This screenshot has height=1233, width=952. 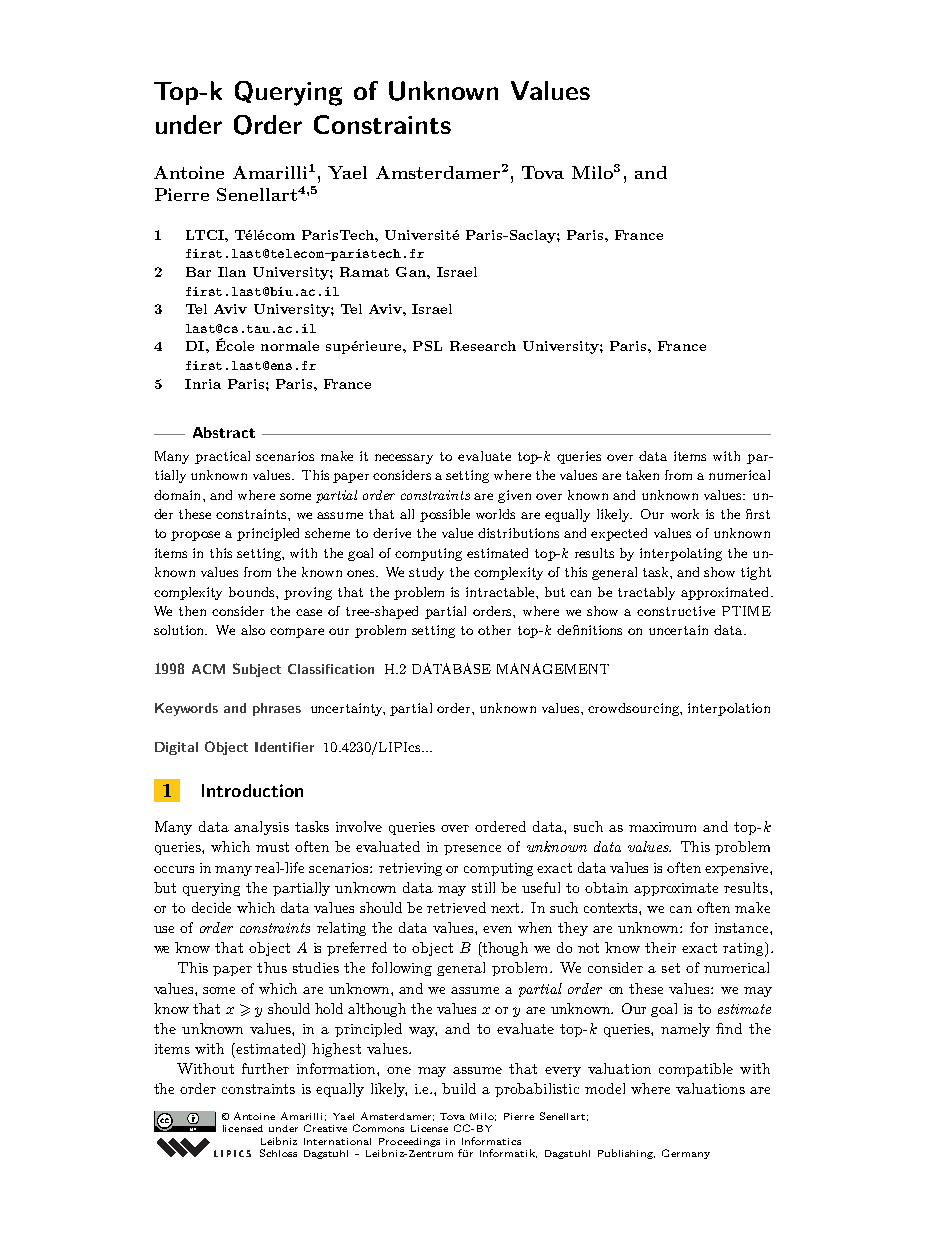 I want to click on phrases, so click(x=277, y=709).
